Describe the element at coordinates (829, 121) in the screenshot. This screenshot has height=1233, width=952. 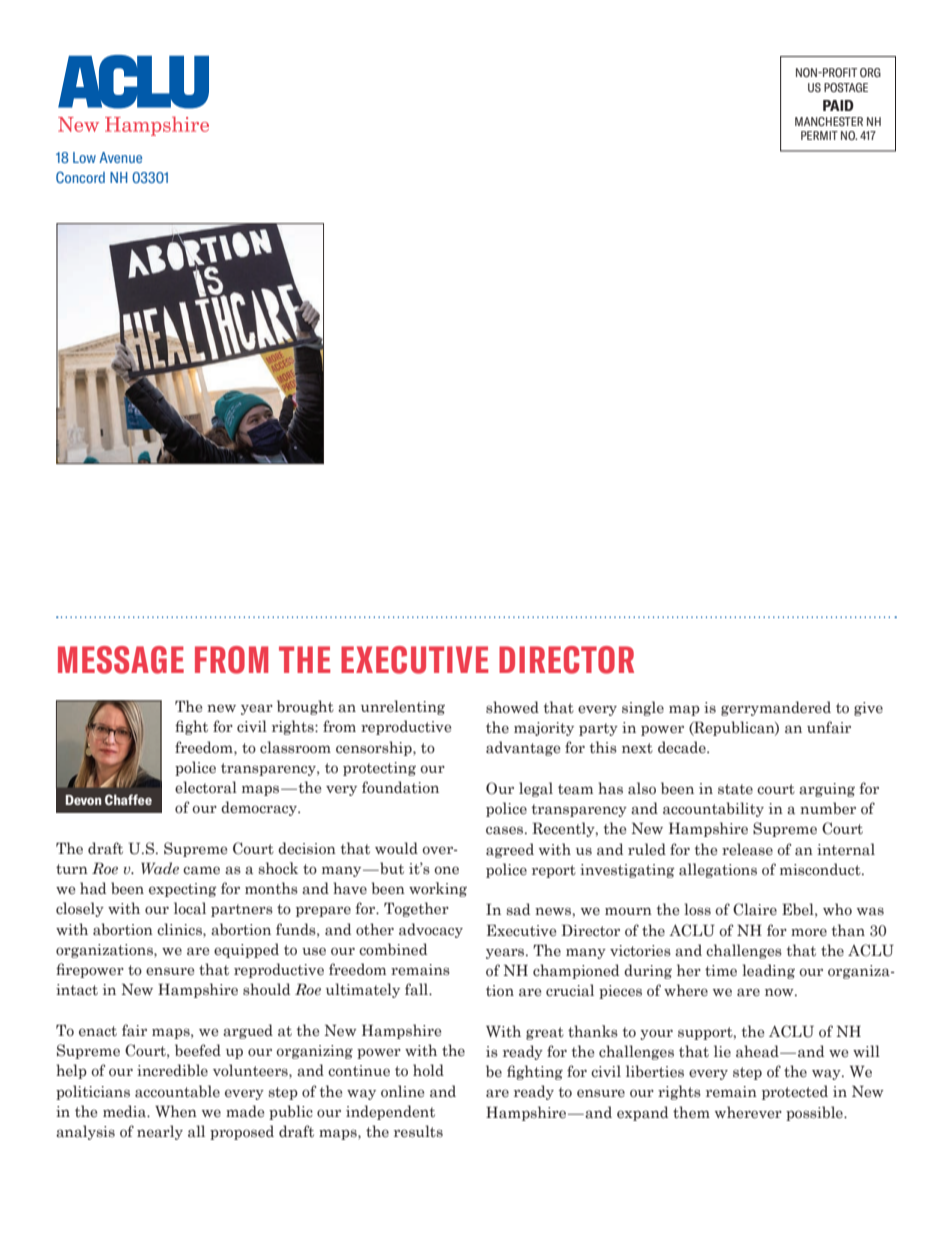
I see `MANCHESTER` at that location.
